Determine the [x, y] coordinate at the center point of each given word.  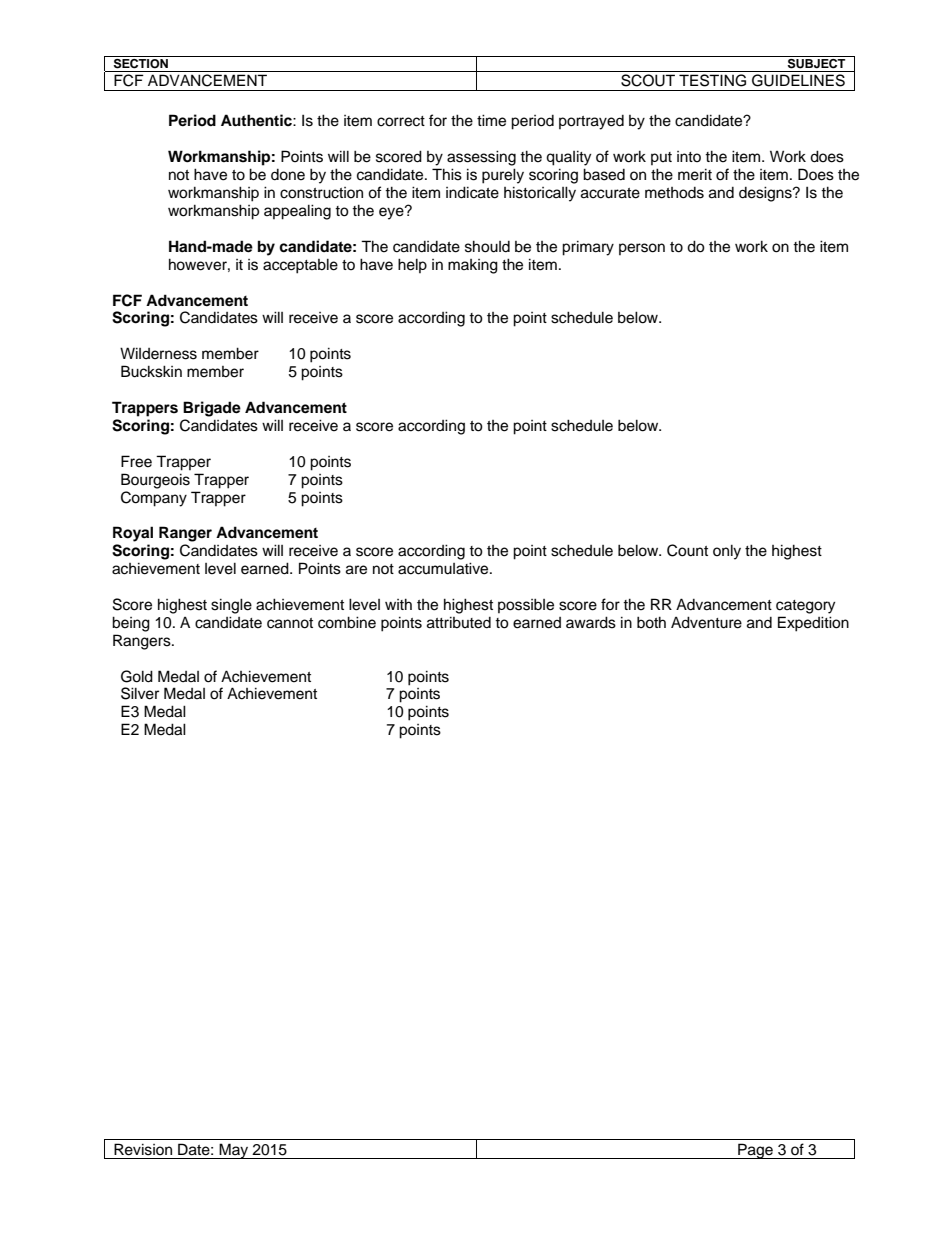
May [234, 1151]
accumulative [444, 568]
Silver [140, 693]
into [689, 156]
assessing [481, 158]
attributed [459, 622]
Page [755, 1151]
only [727, 552]
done [288, 175]
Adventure [706, 622]
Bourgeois [155, 481]
